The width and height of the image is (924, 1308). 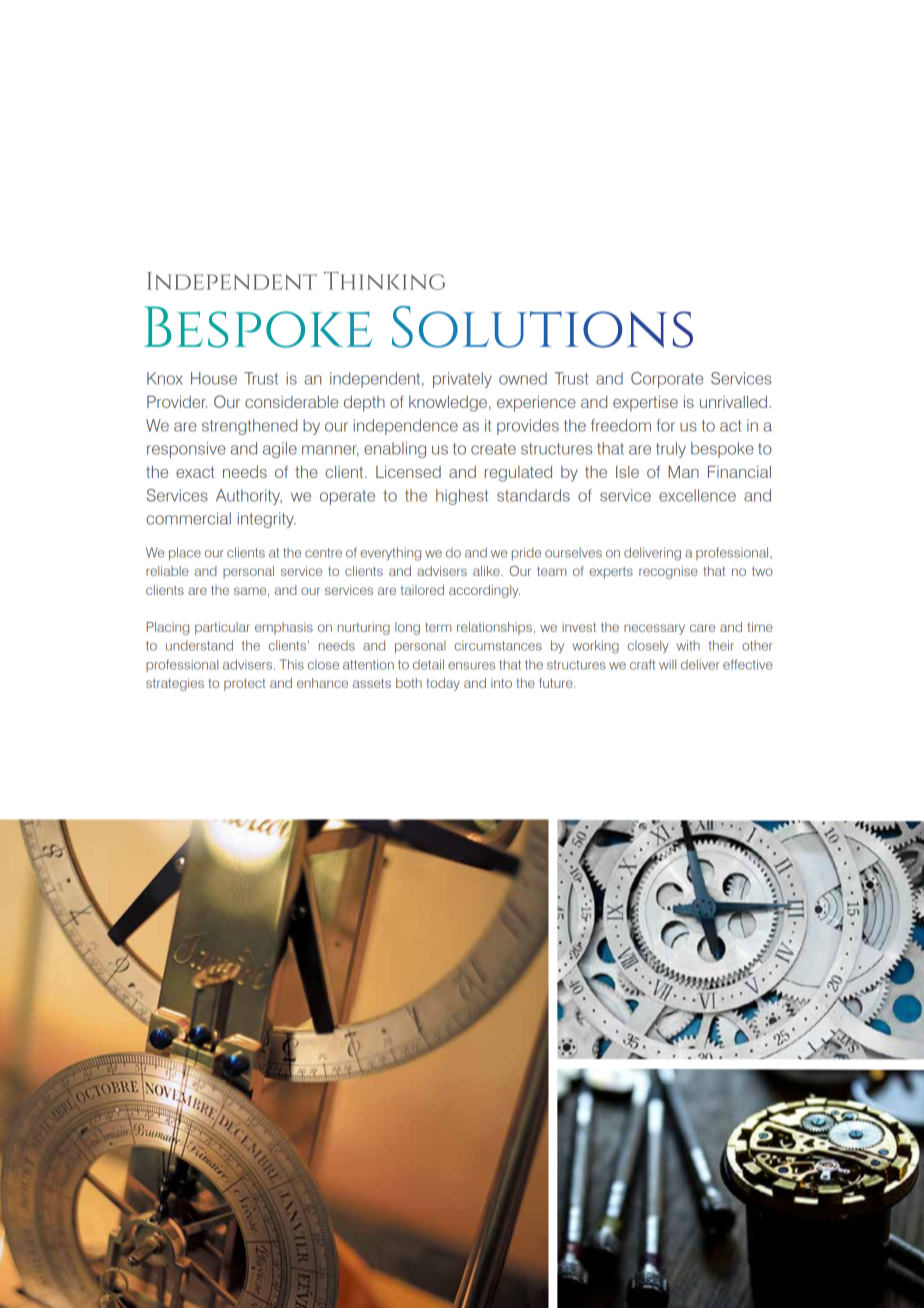 What do you see at coordinates (667, 380) in the image?
I see `Corporate` at bounding box center [667, 380].
